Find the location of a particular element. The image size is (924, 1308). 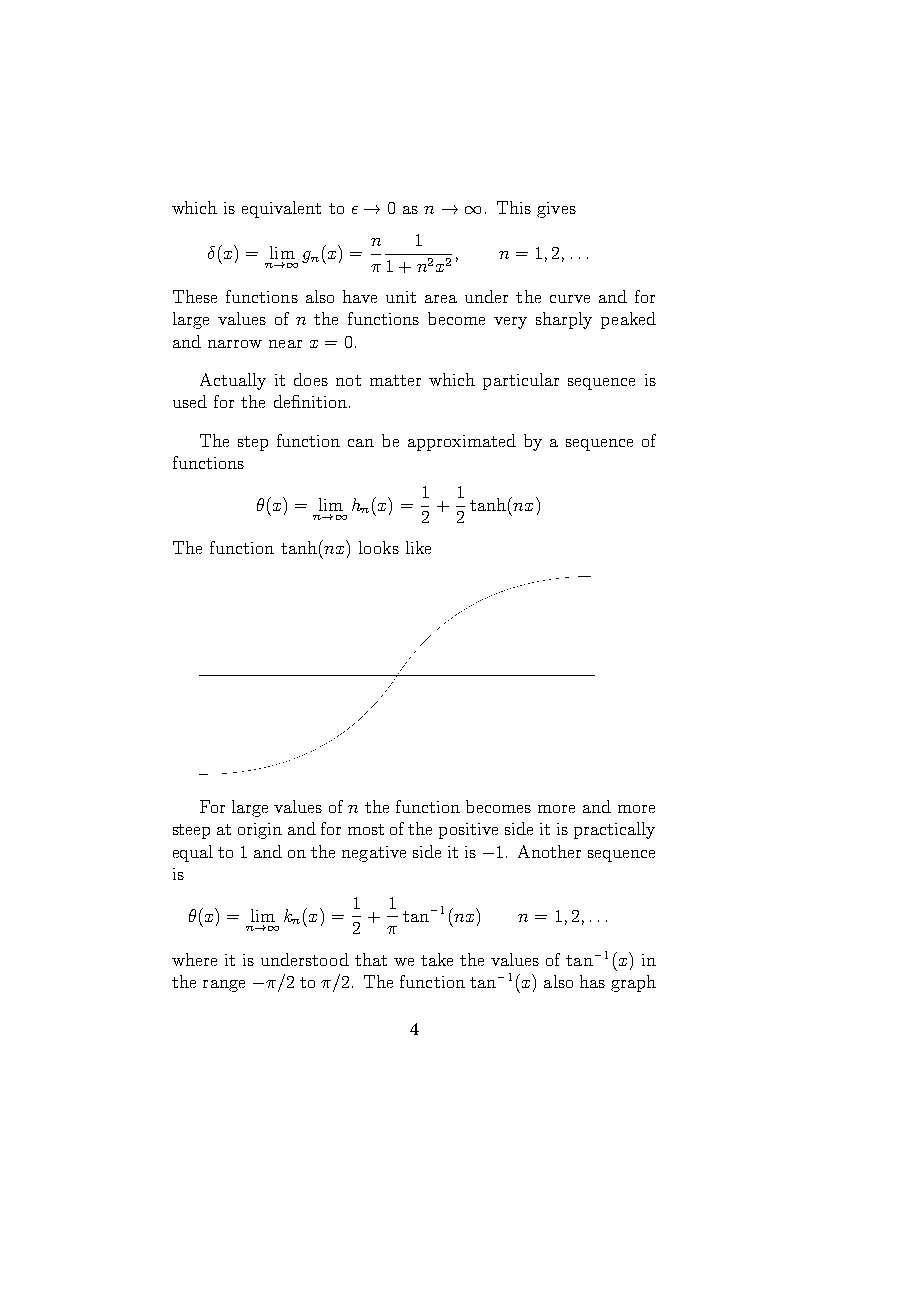

step is located at coordinates (253, 443).
